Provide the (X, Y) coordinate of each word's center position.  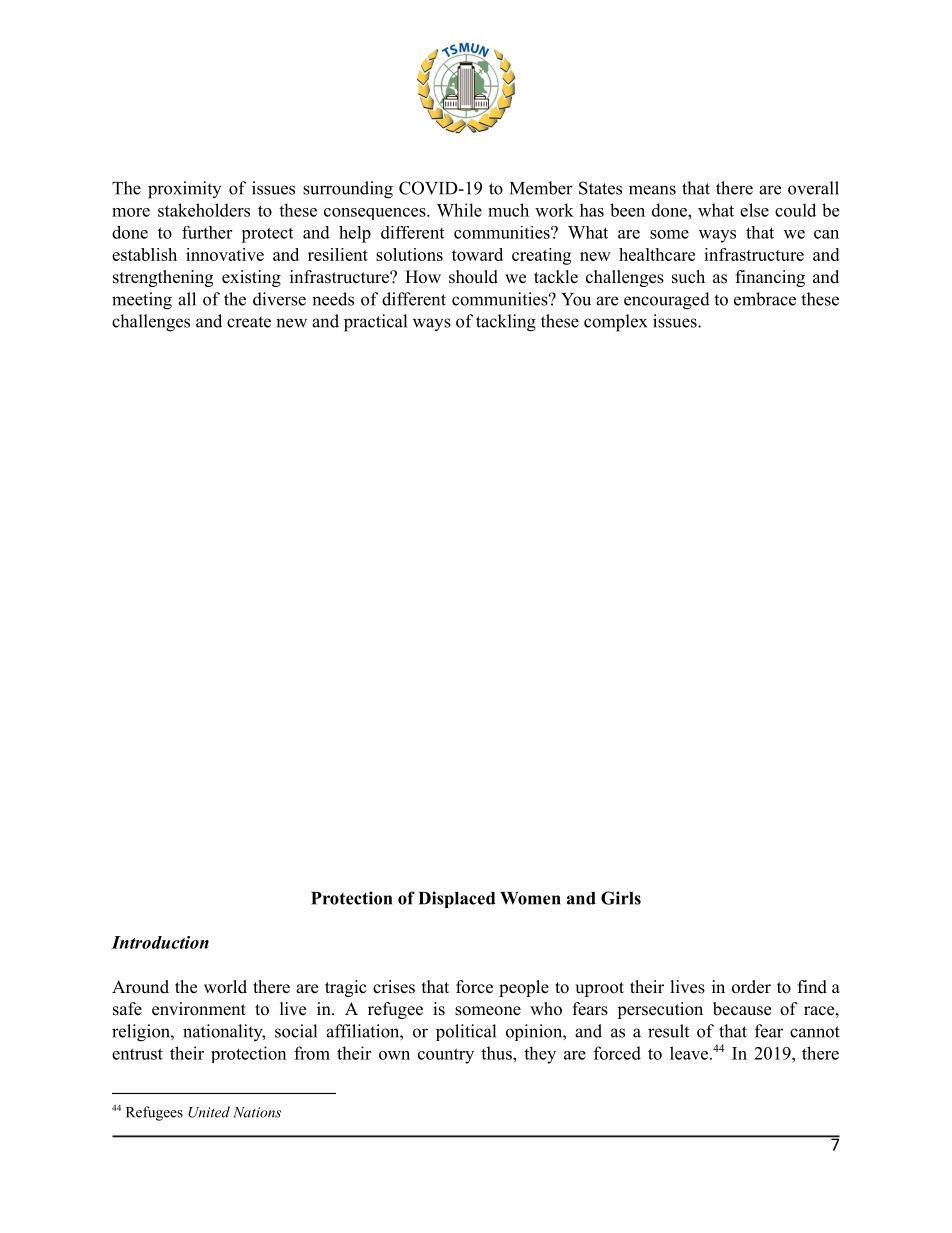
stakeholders (204, 210)
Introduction (160, 942)
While (459, 210)
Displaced (457, 899)
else (754, 210)
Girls (621, 898)
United (209, 1112)
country (446, 1056)
